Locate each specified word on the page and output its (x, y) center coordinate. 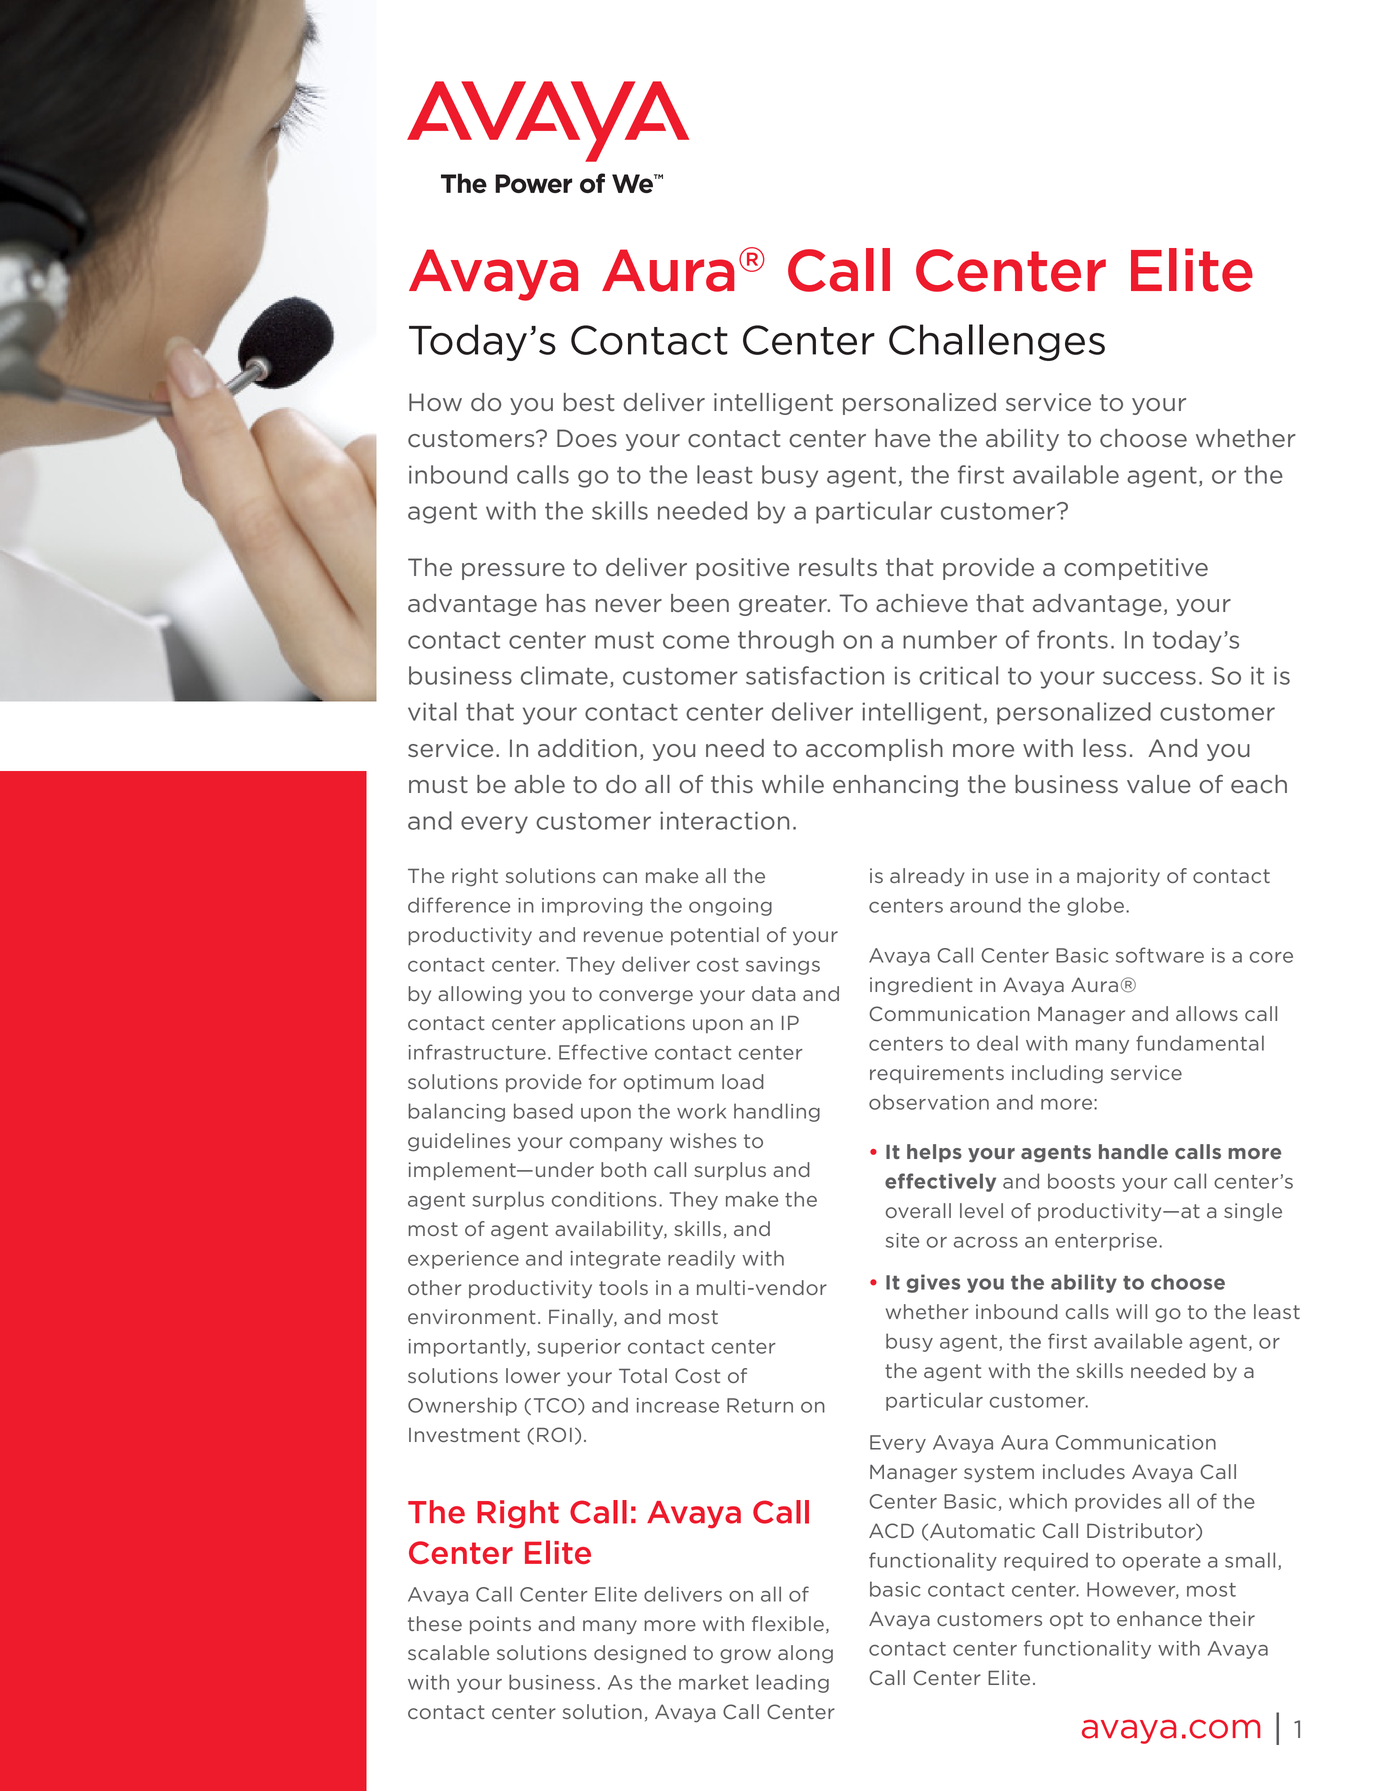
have (902, 438)
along (805, 1654)
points (500, 1625)
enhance (1159, 1618)
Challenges (997, 342)
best (589, 402)
